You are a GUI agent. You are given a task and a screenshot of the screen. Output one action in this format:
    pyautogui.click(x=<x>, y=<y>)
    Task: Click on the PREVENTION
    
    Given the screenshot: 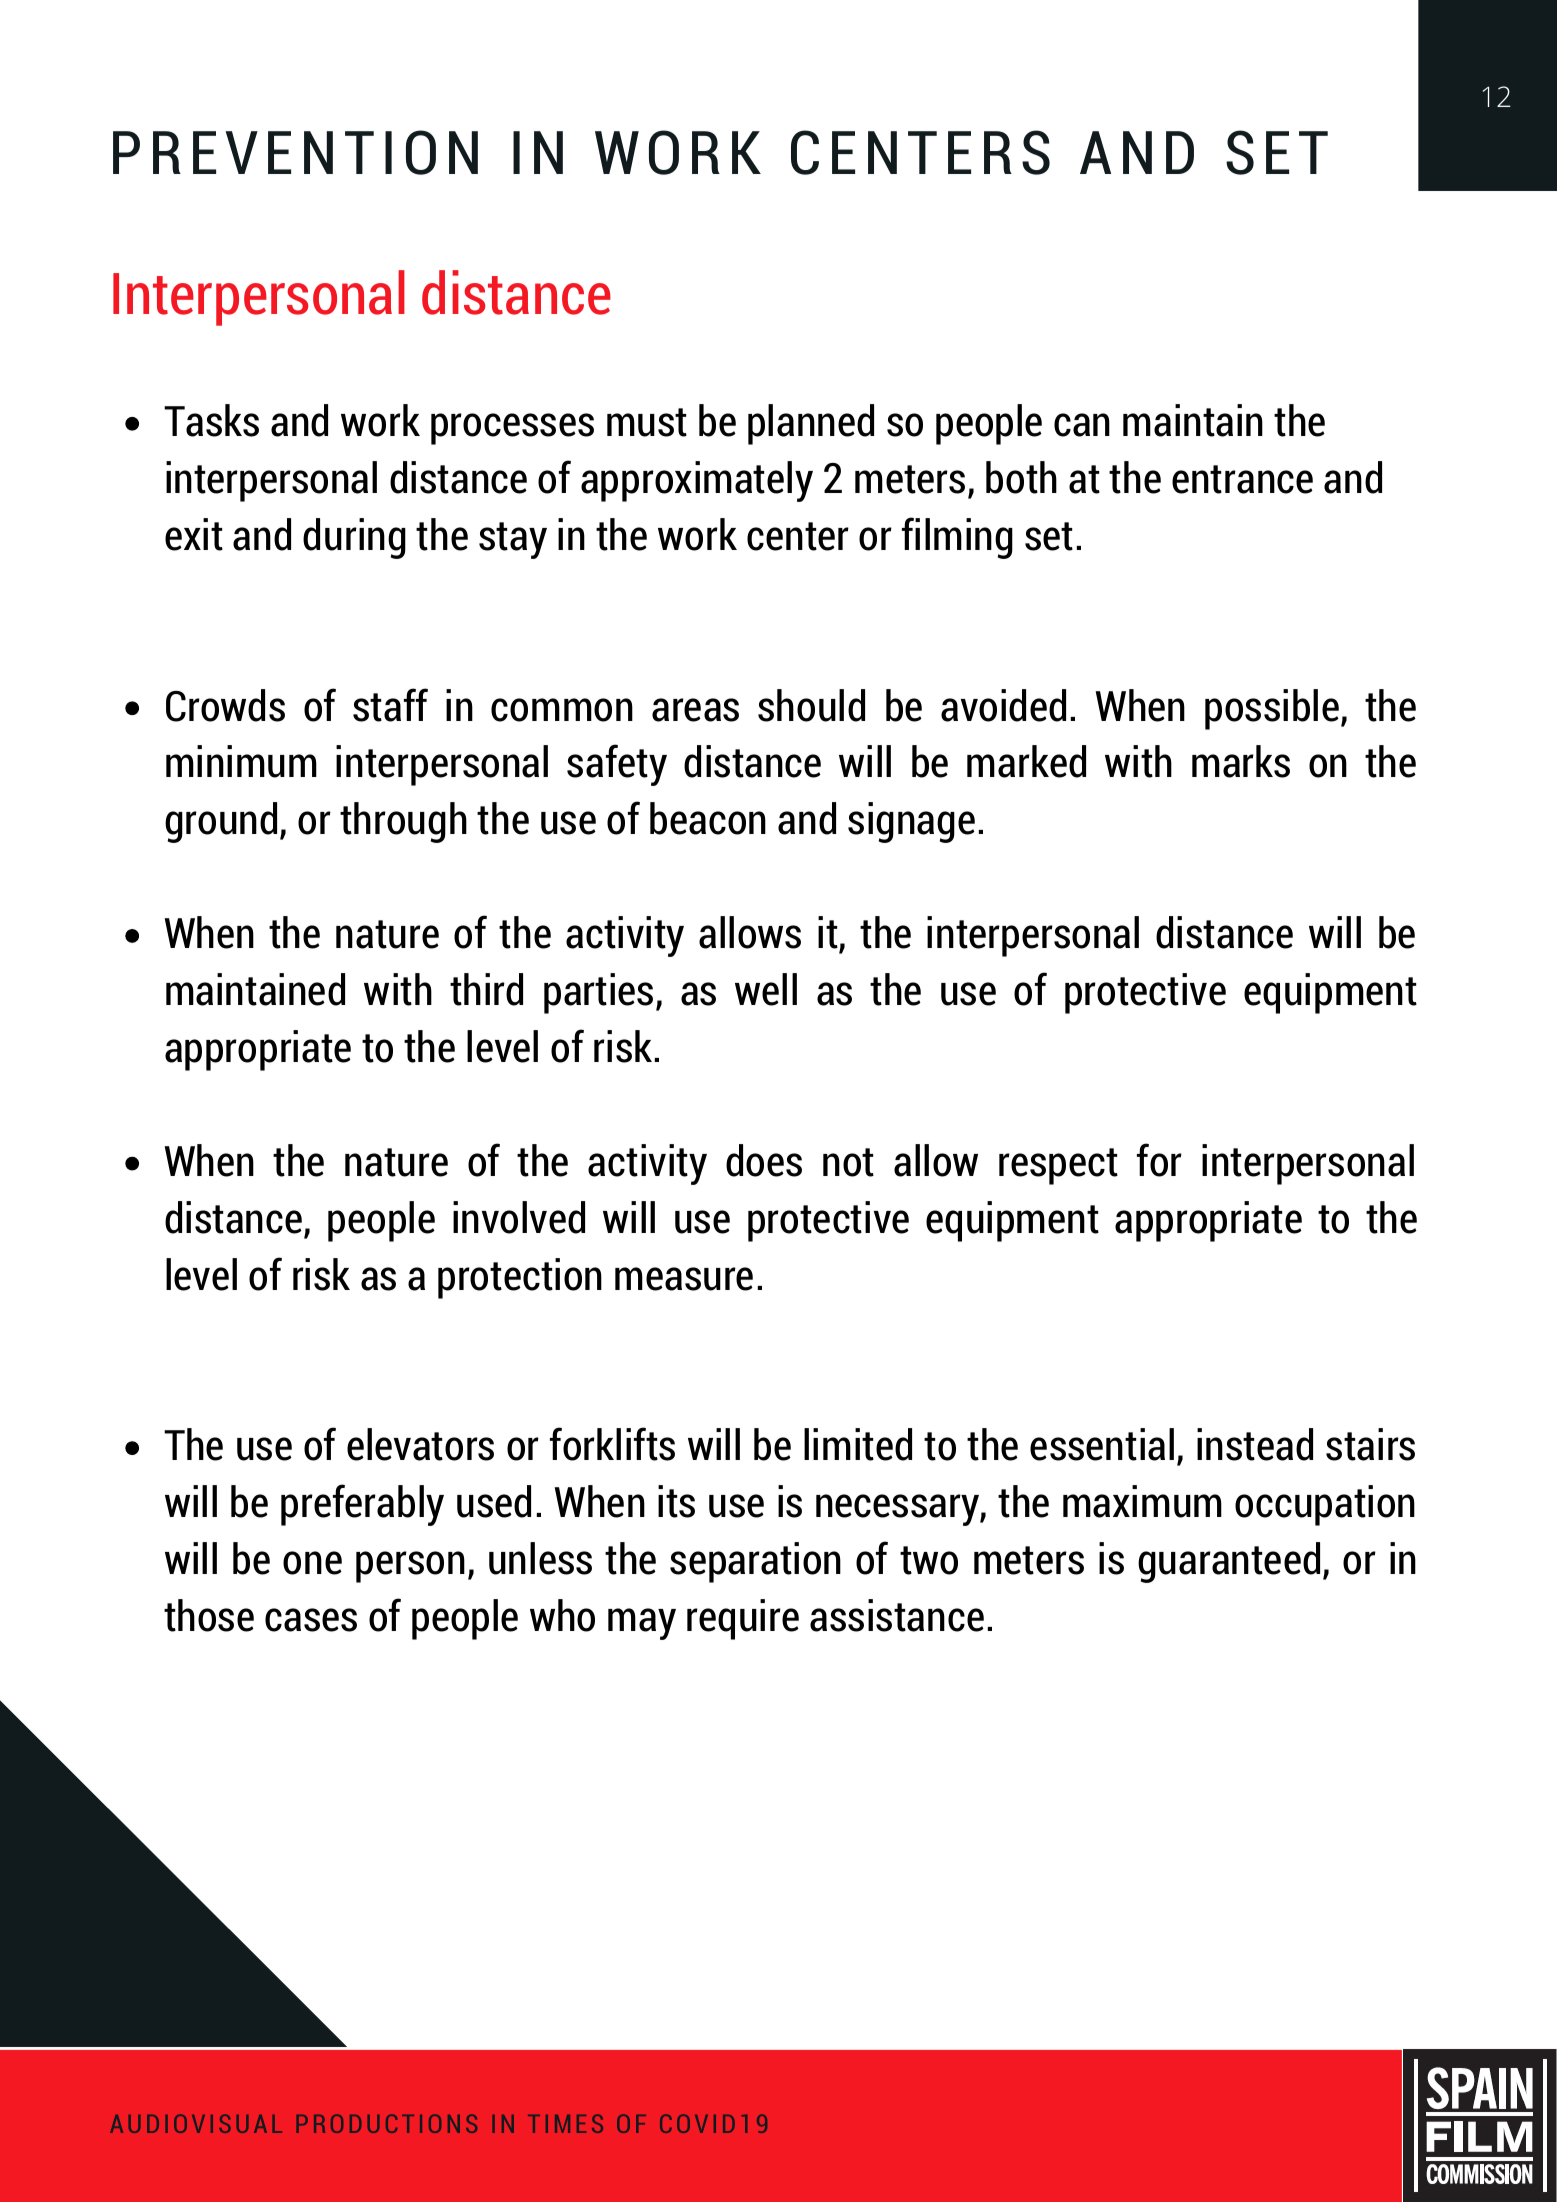 What is the action you would take?
    pyautogui.click(x=295, y=152)
